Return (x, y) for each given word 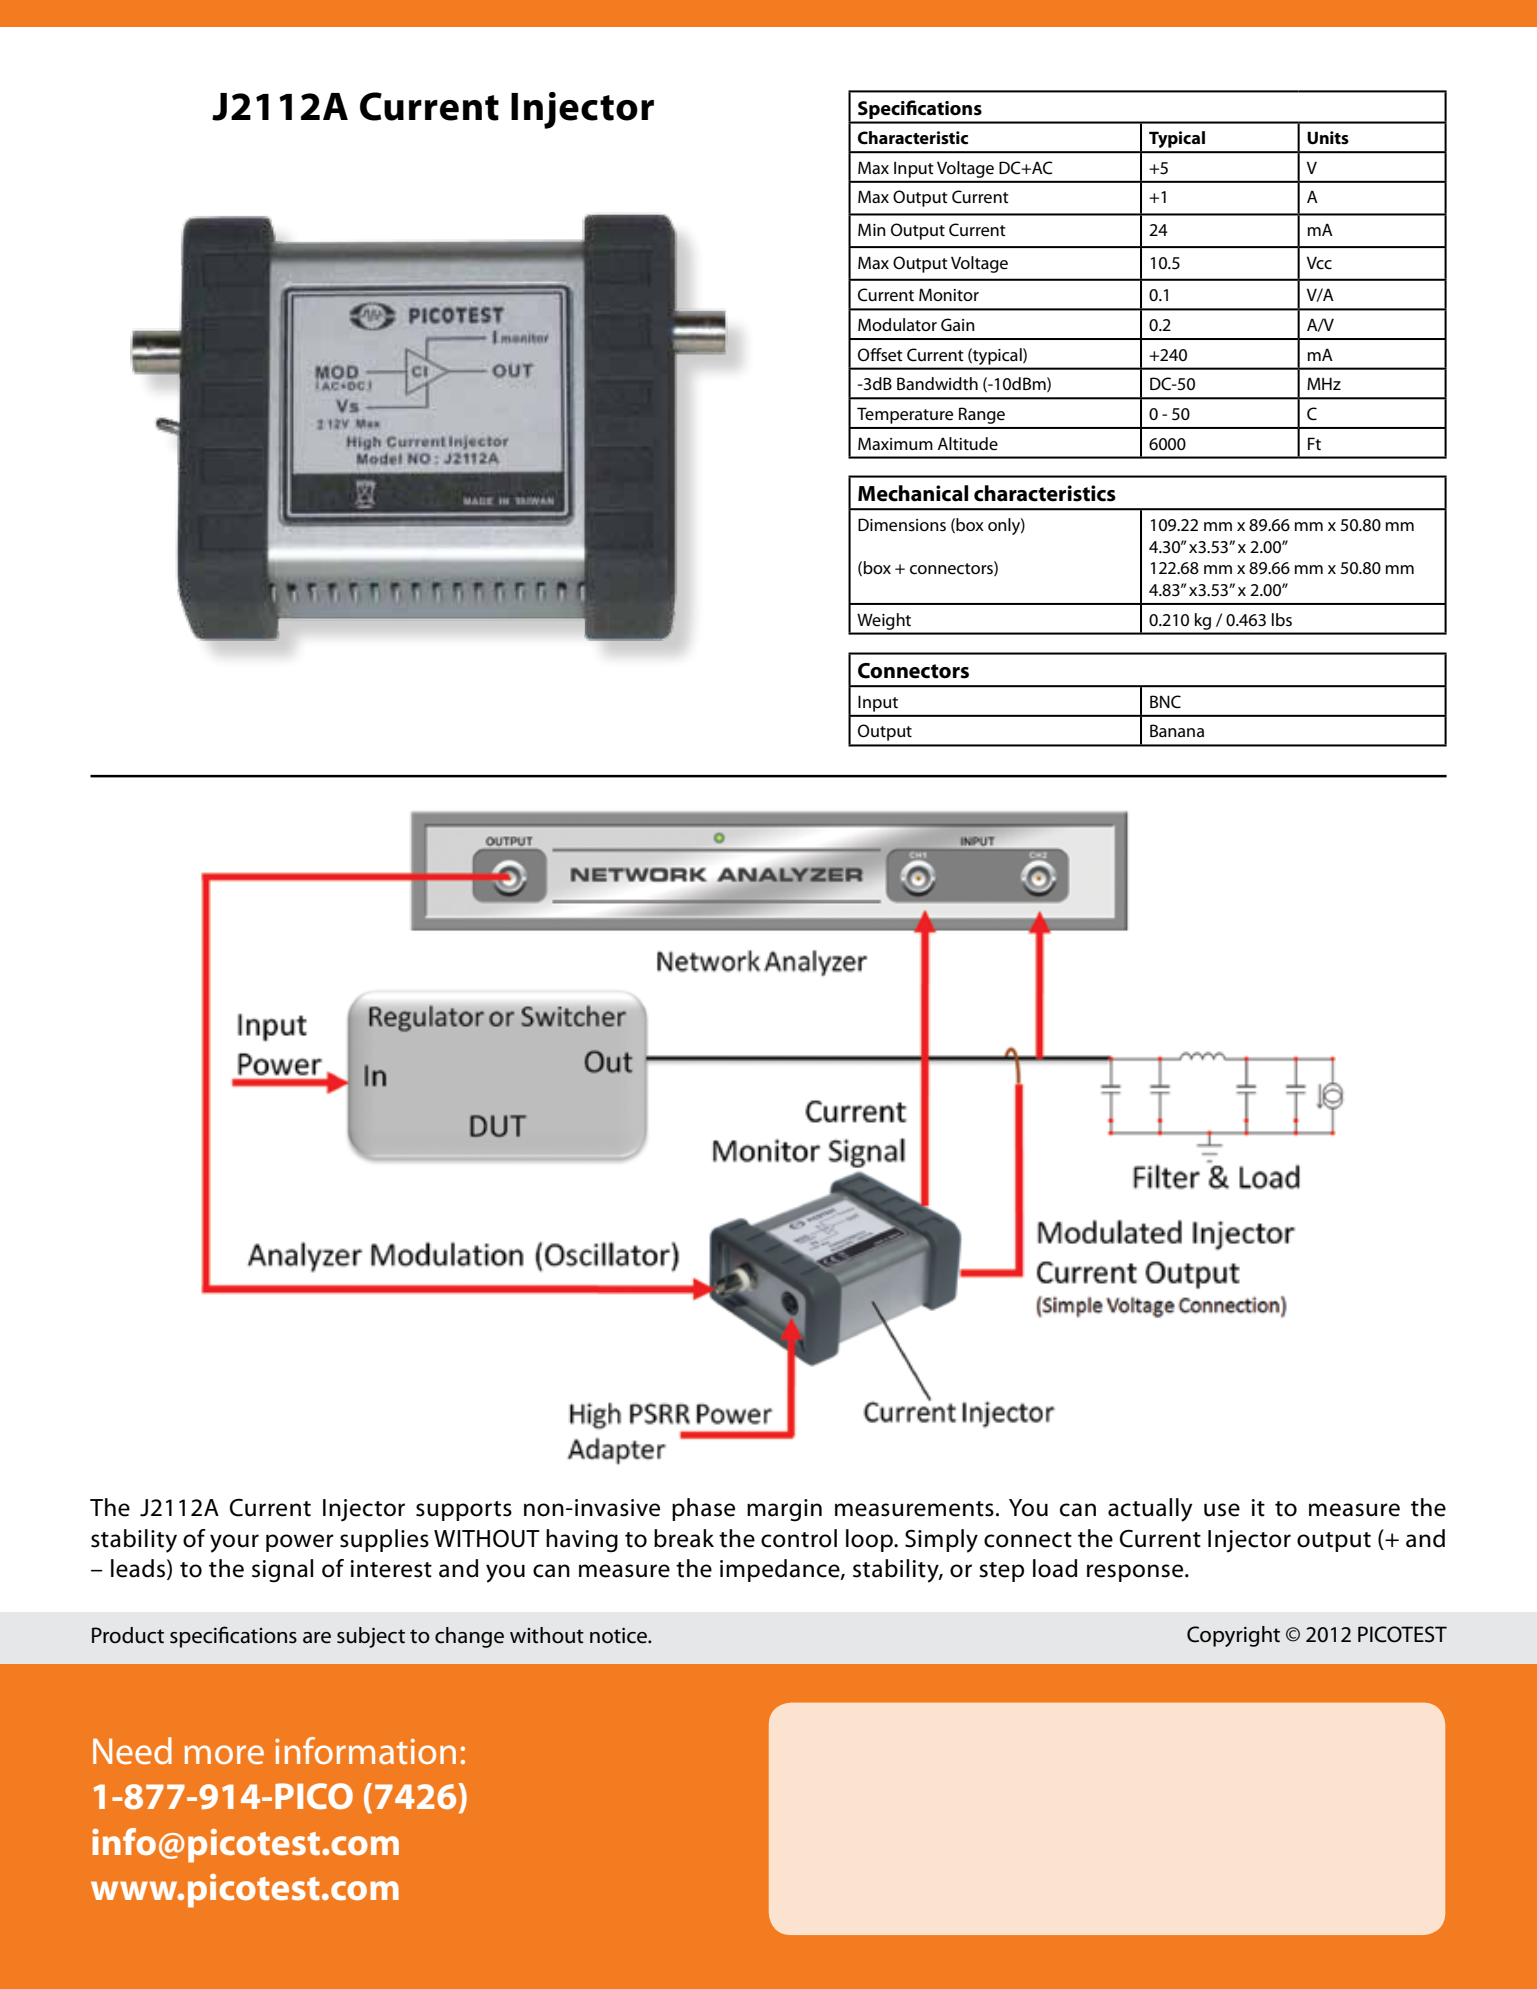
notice (620, 1636)
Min (872, 229)
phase (703, 1509)
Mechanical (913, 493)
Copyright (1233, 1636)
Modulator (897, 324)
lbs (1282, 620)
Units (1328, 138)
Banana (1177, 730)
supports (464, 1511)
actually (1150, 1510)
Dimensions (902, 525)
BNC (1165, 702)
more (224, 1755)
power (300, 1543)
